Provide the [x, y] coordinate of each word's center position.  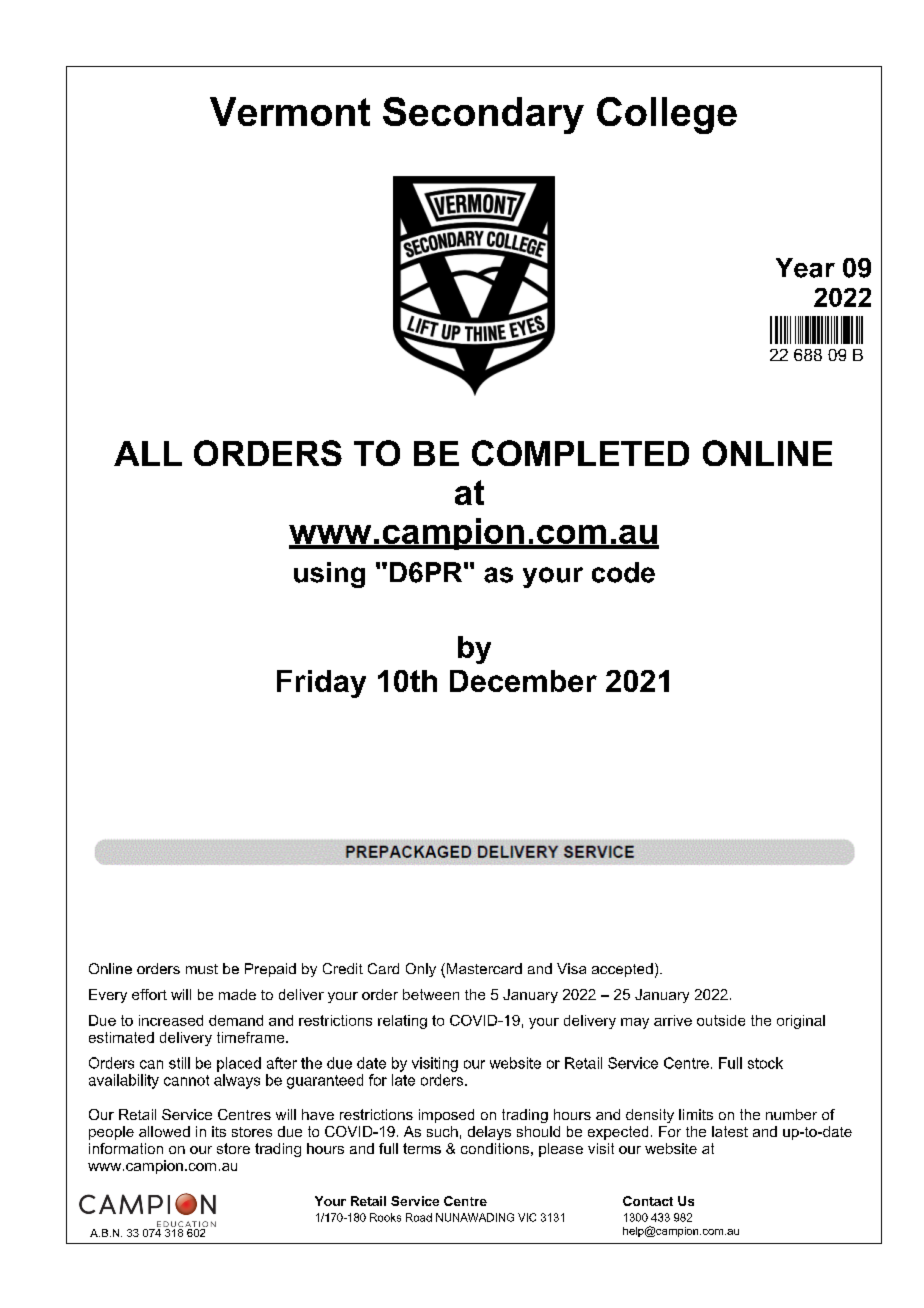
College [667, 115]
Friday [321, 684]
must [202, 969]
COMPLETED [580, 453]
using [329, 575]
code [623, 572]
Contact [648, 1201]
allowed [164, 1131]
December [523, 681]
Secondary [483, 115]
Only [421, 970]
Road [419, 1217]
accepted [622, 970]
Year [805, 268]
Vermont [290, 111]
